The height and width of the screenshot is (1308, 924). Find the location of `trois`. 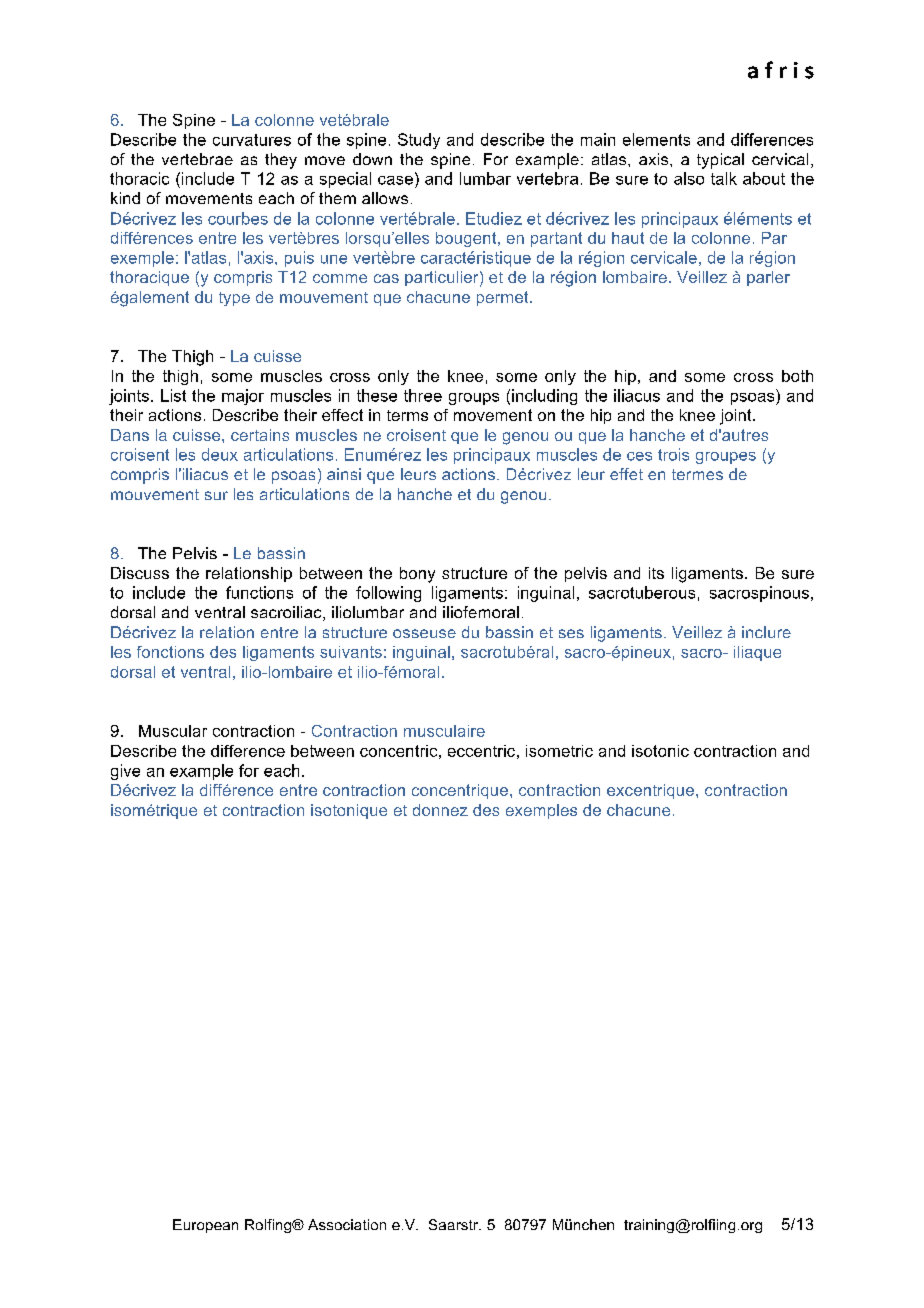

trois is located at coordinates (673, 454).
